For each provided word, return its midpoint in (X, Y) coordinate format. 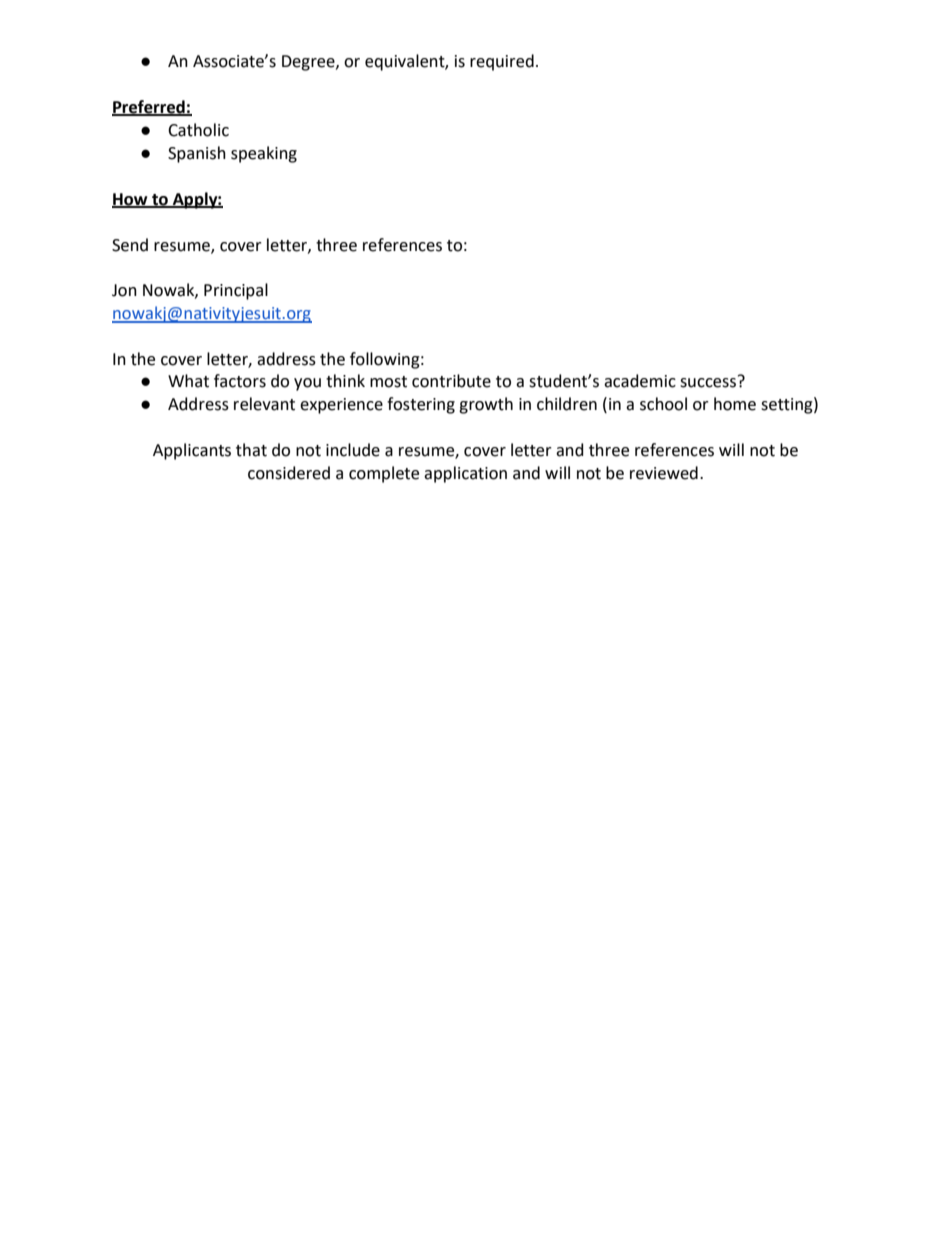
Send (130, 245)
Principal (236, 291)
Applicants (192, 451)
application (465, 474)
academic (640, 381)
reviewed (664, 473)
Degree (309, 63)
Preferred (149, 107)
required (502, 62)
